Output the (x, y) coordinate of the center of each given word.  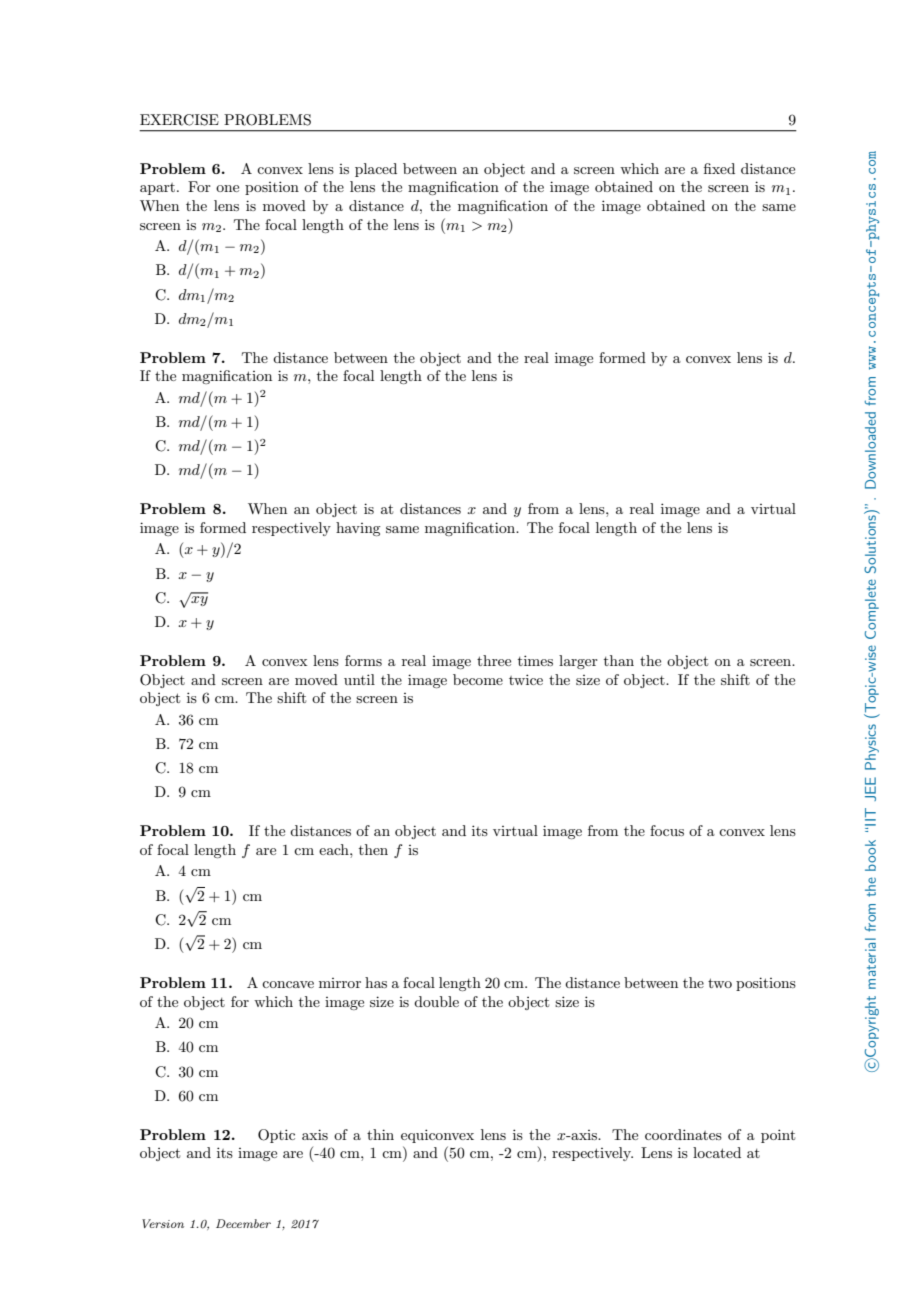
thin (380, 1134)
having (358, 529)
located (717, 1152)
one (227, 188)
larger (578, 662)
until (359, 679)
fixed (719, 168)
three (494, 660)
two (720, 983)
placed (376, 170)
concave (288, 984)
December (243, 1223)
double (436, 1001)
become (478, 679)
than (619, 660)
